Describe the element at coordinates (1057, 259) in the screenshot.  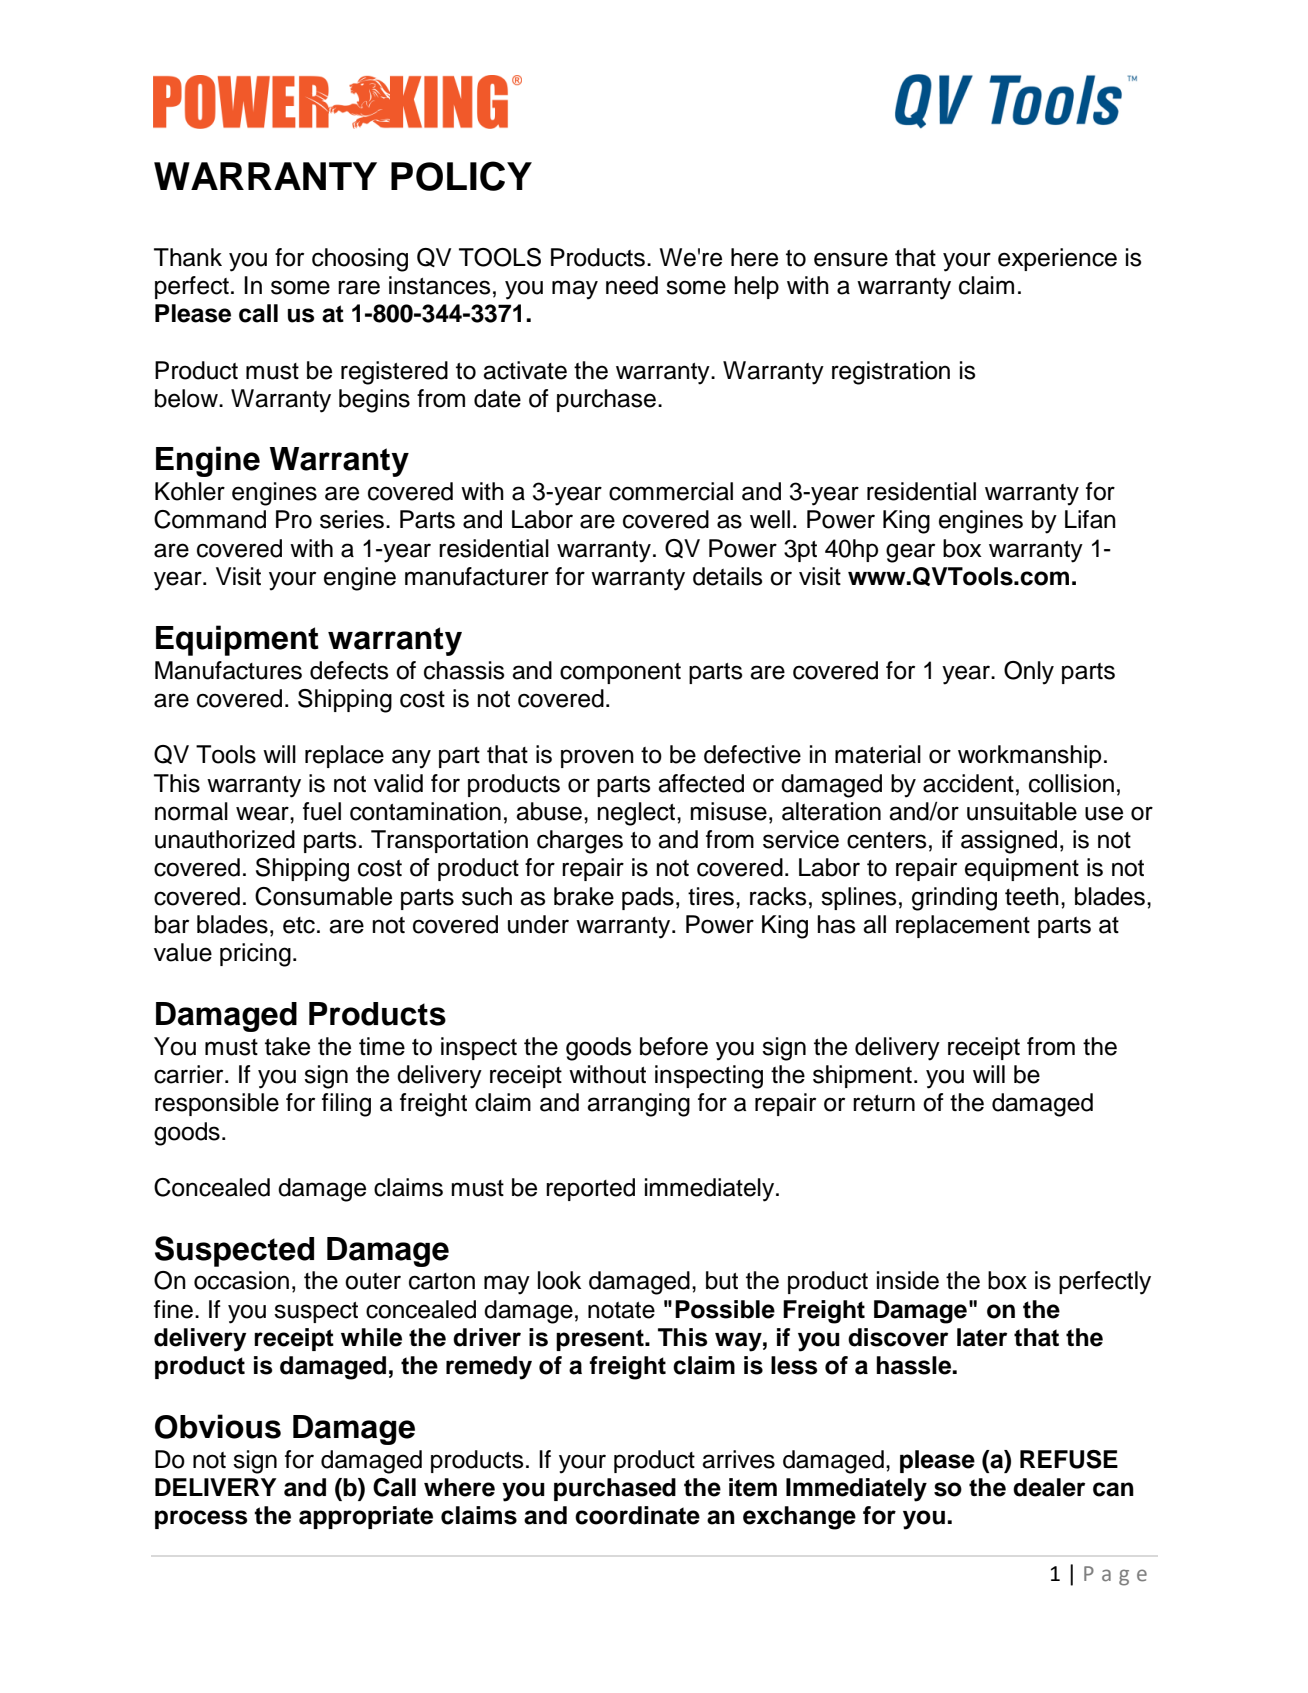
I see `experience` at that location.
